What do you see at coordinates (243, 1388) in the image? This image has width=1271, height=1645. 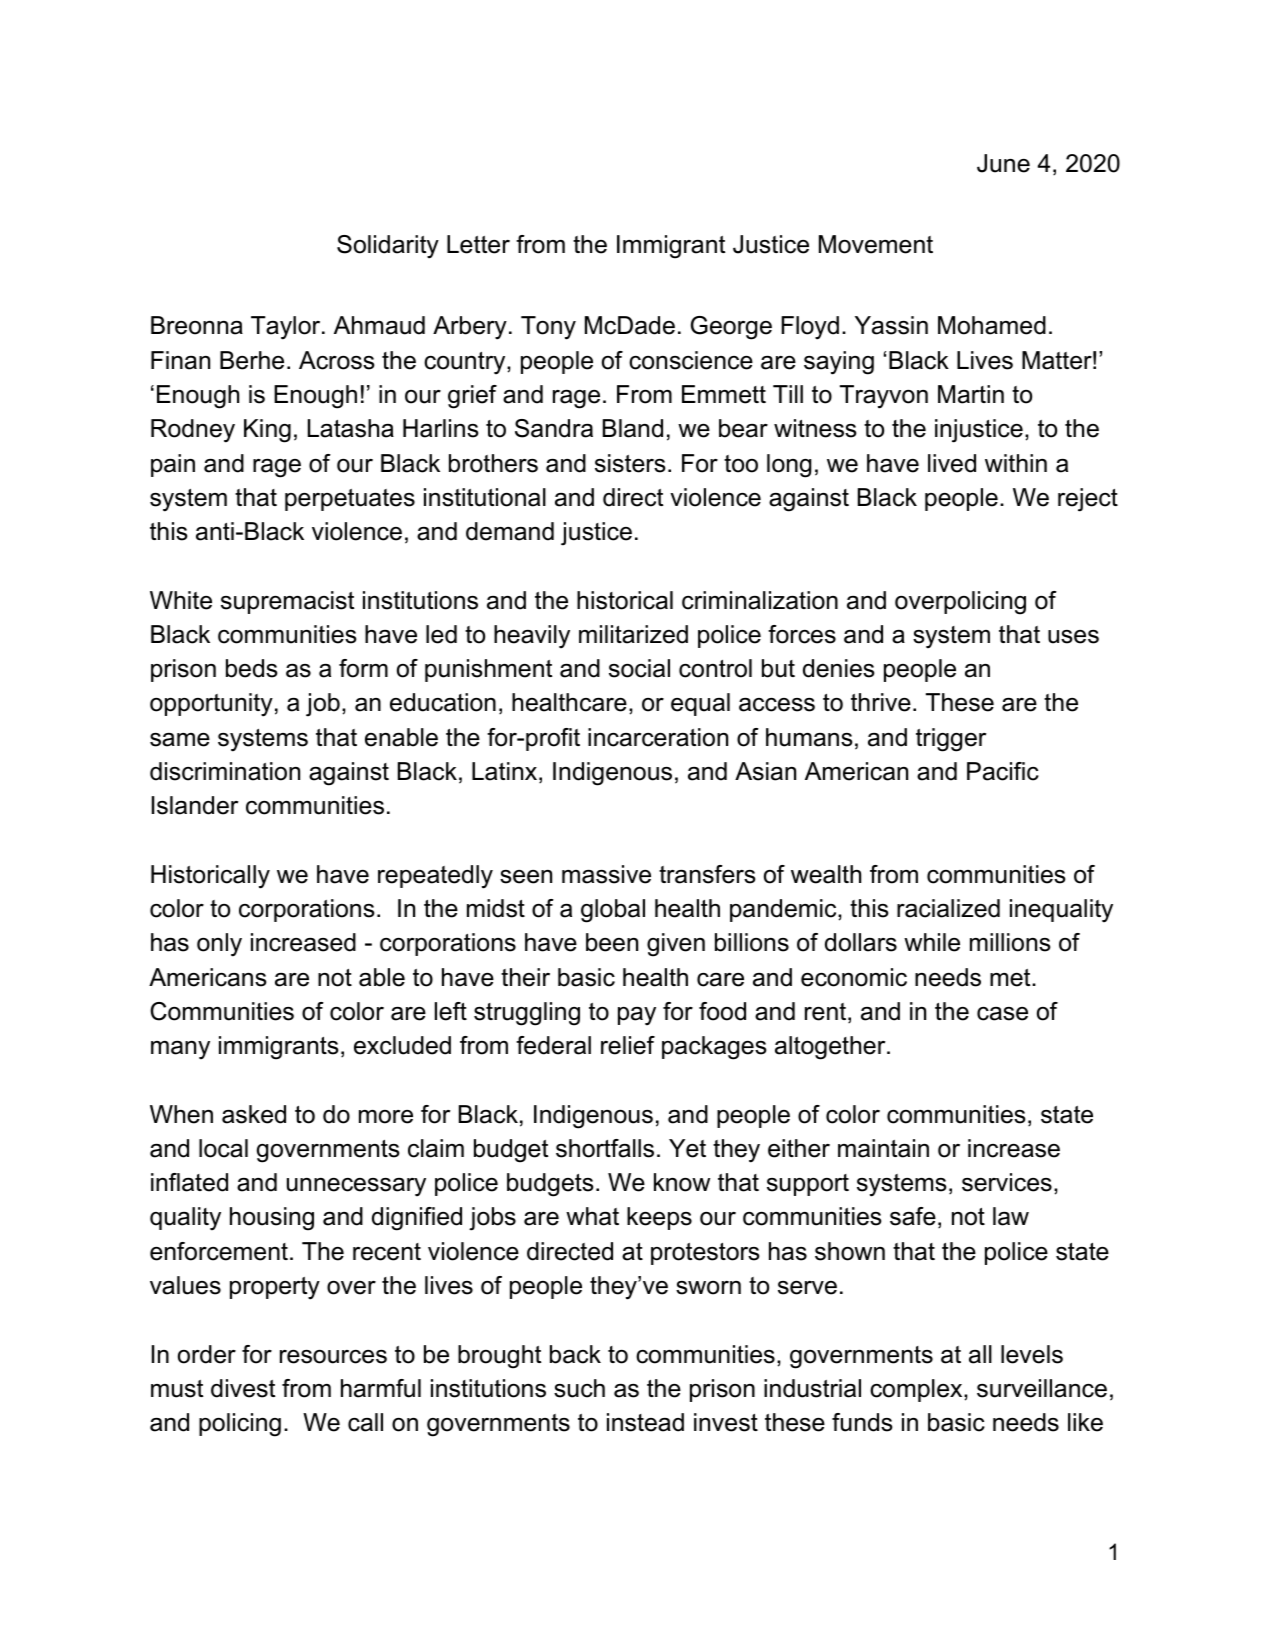 I see `divest` at bounding box center [243, 1388].
